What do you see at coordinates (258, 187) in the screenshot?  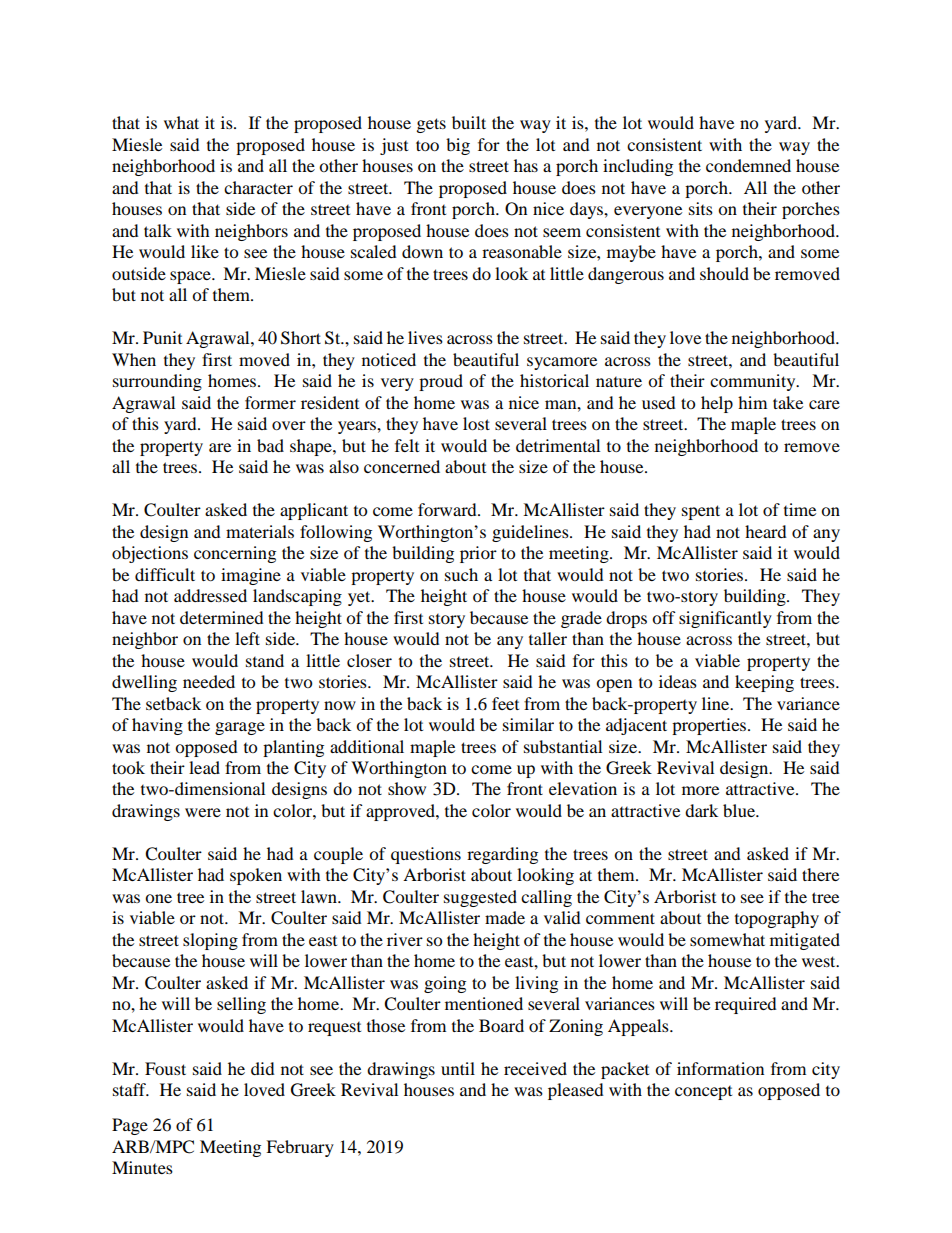 I see `character` at bounding box center [258, 187].
